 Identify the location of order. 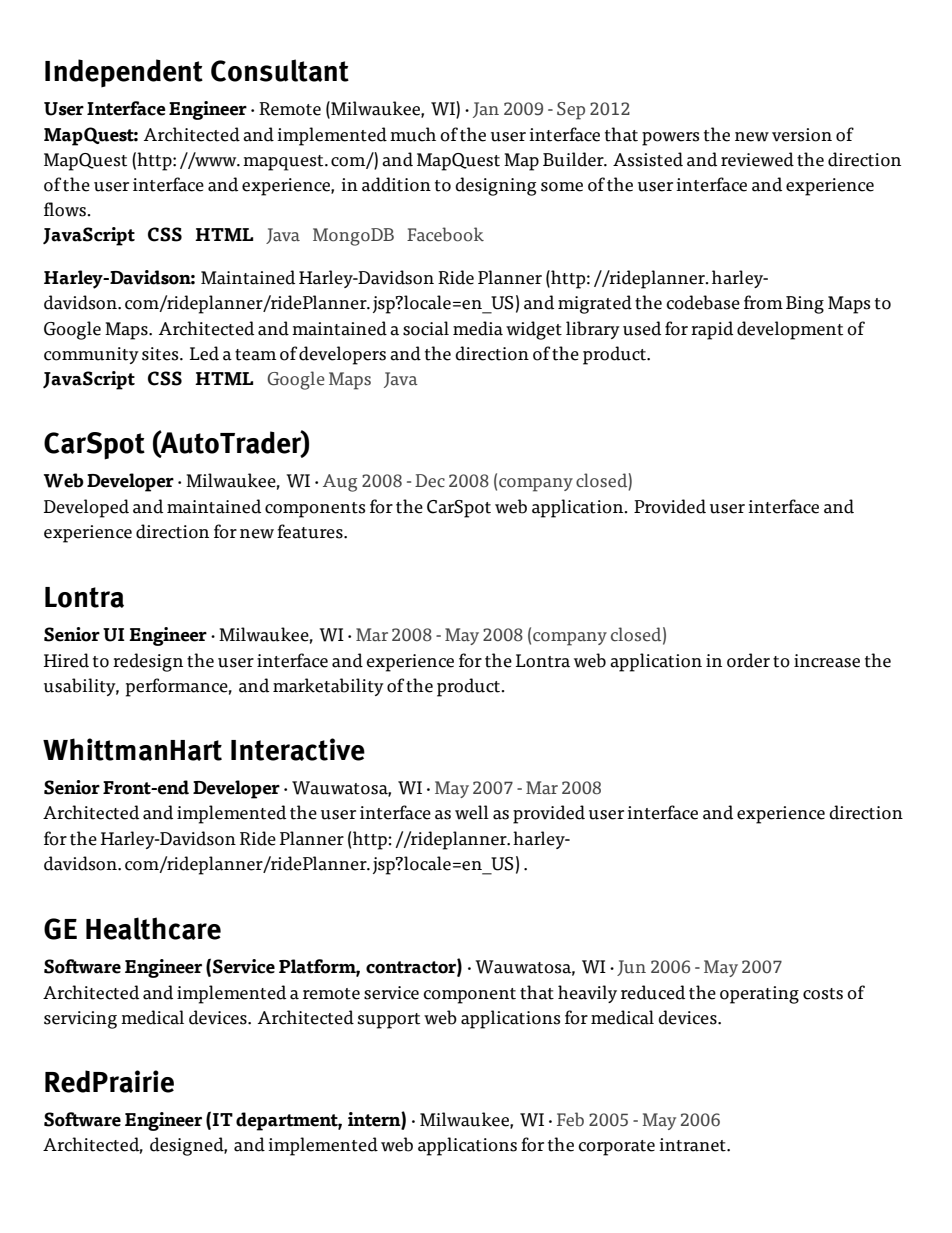
(748, 660).
